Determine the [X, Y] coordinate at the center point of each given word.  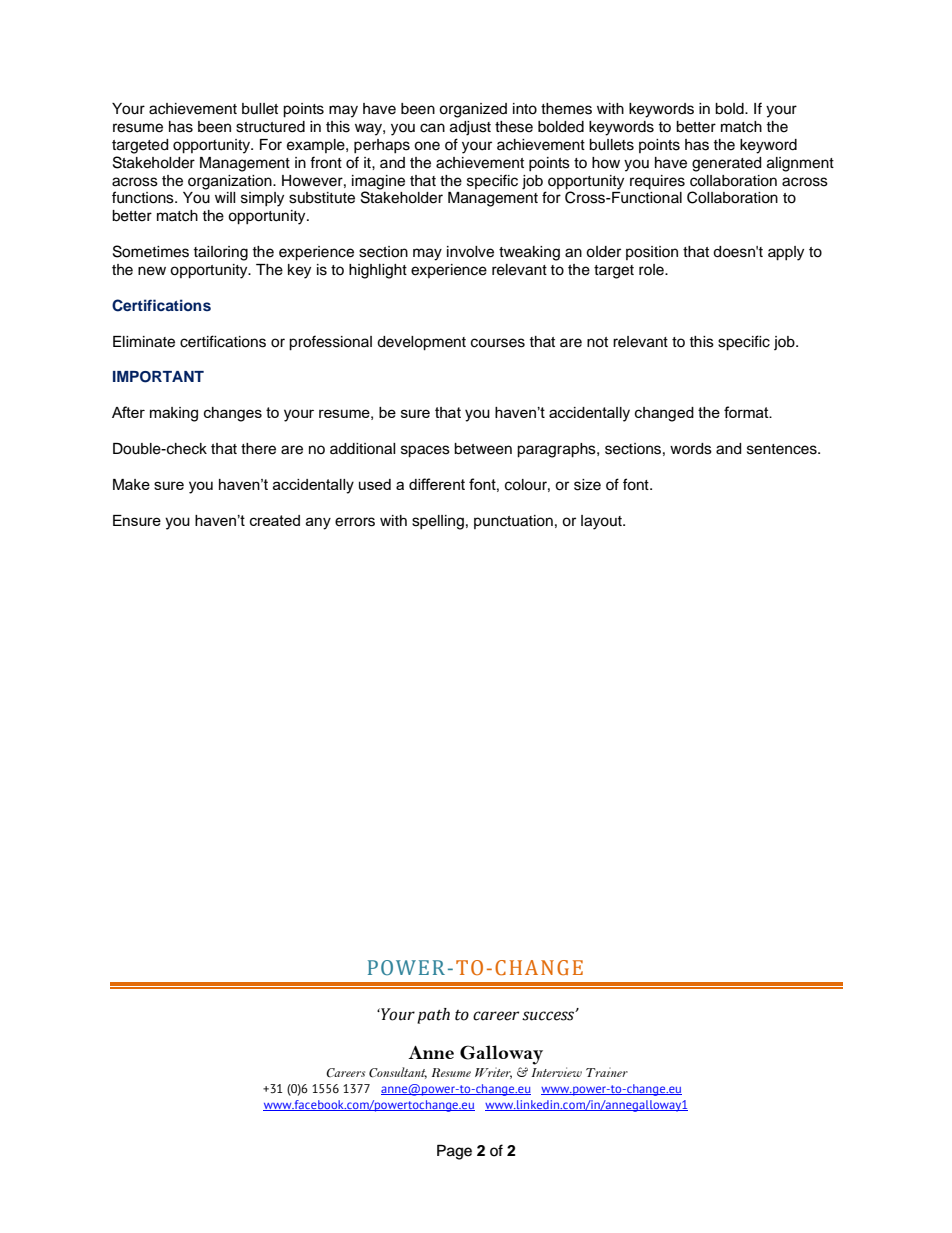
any [318, 523]
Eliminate [144, 342]
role [652, 270]
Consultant [398, 1073]
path [433, 1016]
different [437, 484]
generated [726, 164]
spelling [438, 522]
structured [270, 127]
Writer [493, 1073]
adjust [470, 128]
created [275, 520]
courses [498, 343]
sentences [783, 449]
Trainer [607, 1072]
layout [602, 522]
